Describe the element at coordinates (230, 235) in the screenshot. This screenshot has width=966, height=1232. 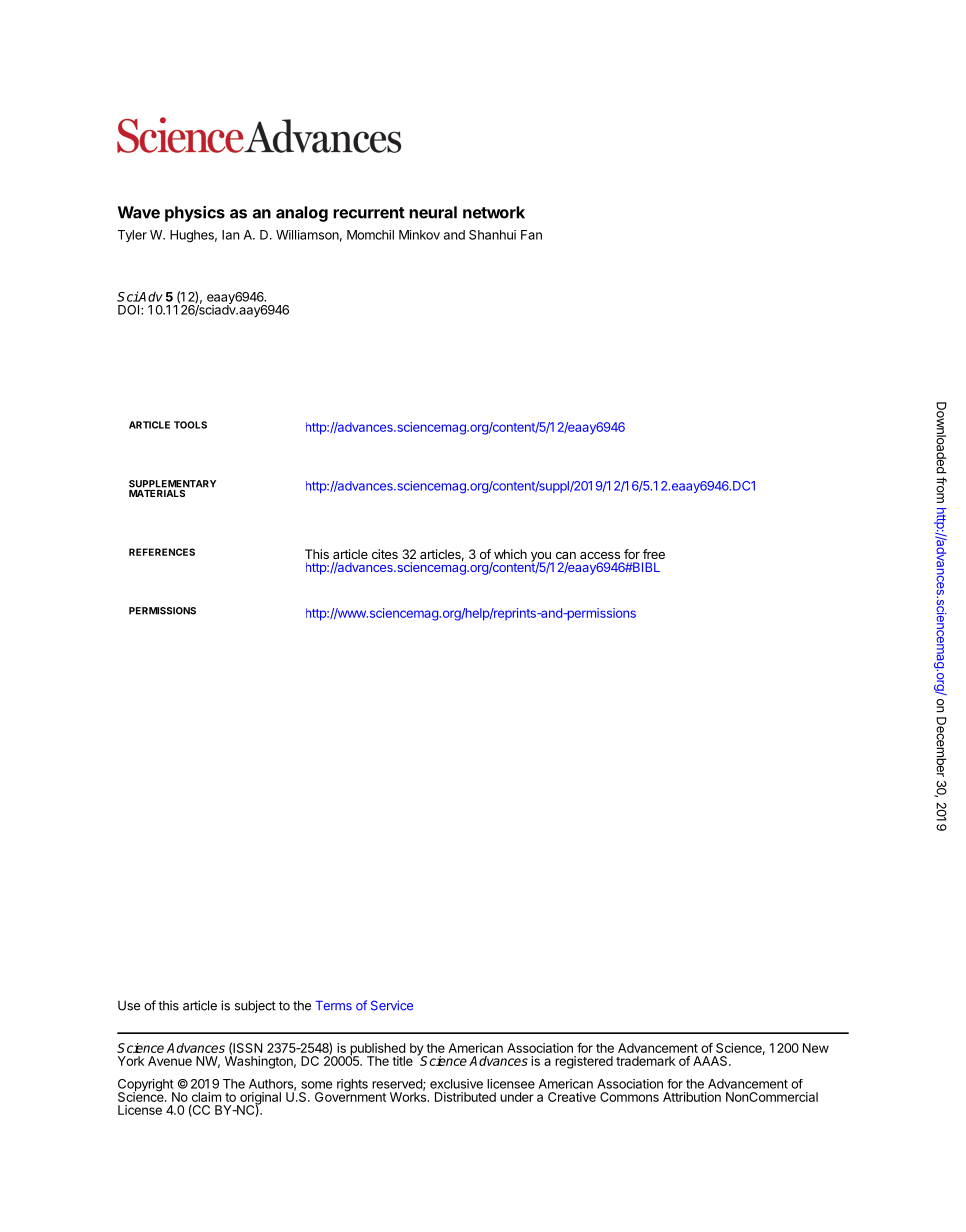
I see `Ian` at that location.
